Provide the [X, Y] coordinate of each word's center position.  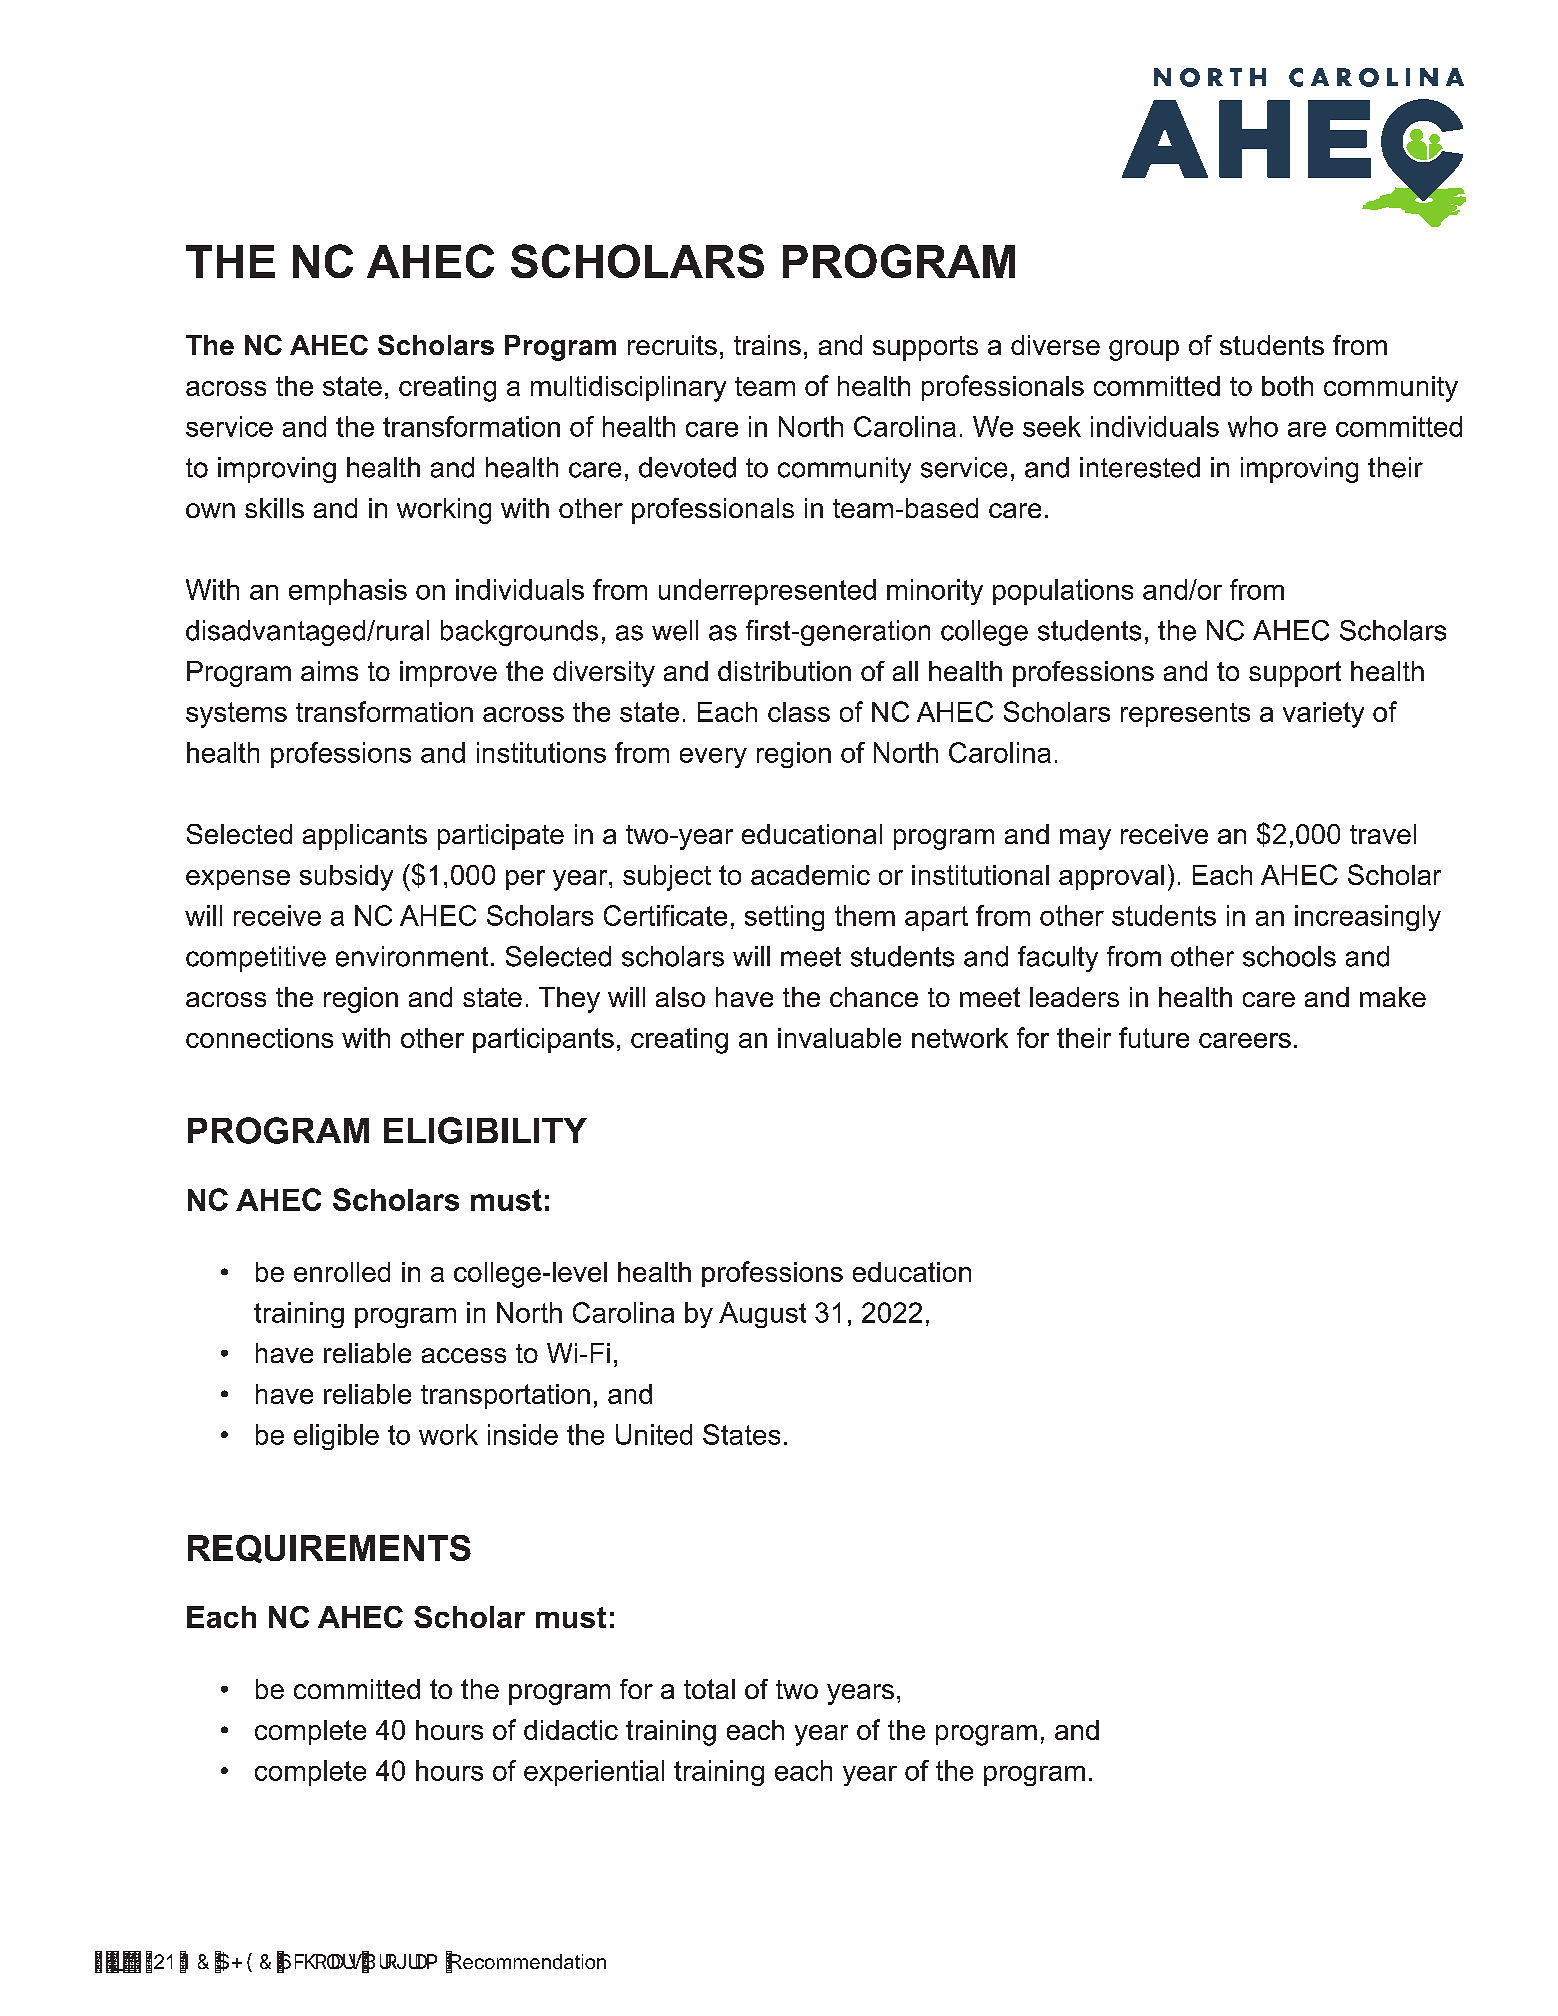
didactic [571, 1730]
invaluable [839, 1038]
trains [767, 345]
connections [259, 1038]
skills [274, 508]
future [1154, 1037]
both [1287, 386]
